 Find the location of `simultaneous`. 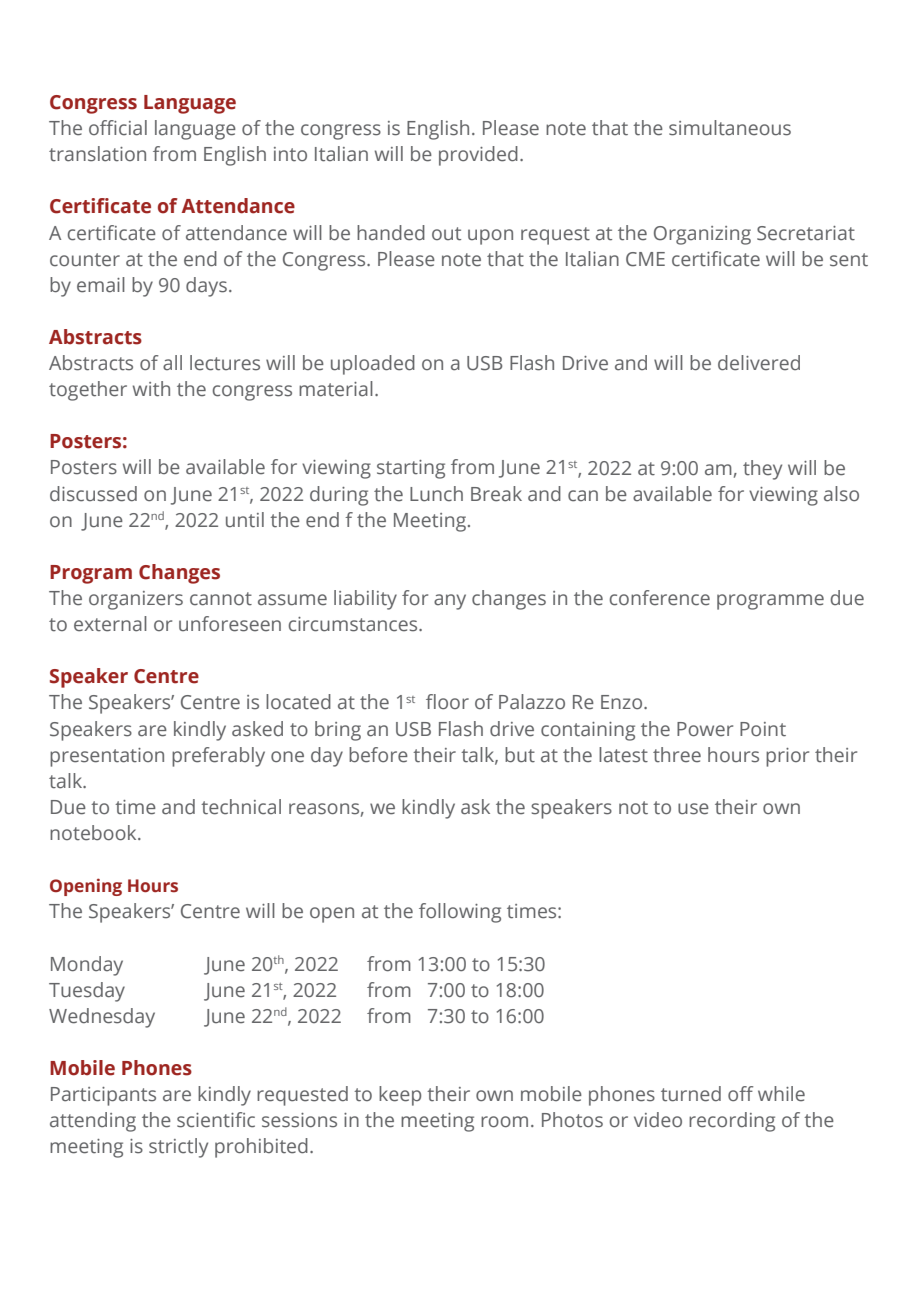

simultaneous is located at coordinates (730, 128).
